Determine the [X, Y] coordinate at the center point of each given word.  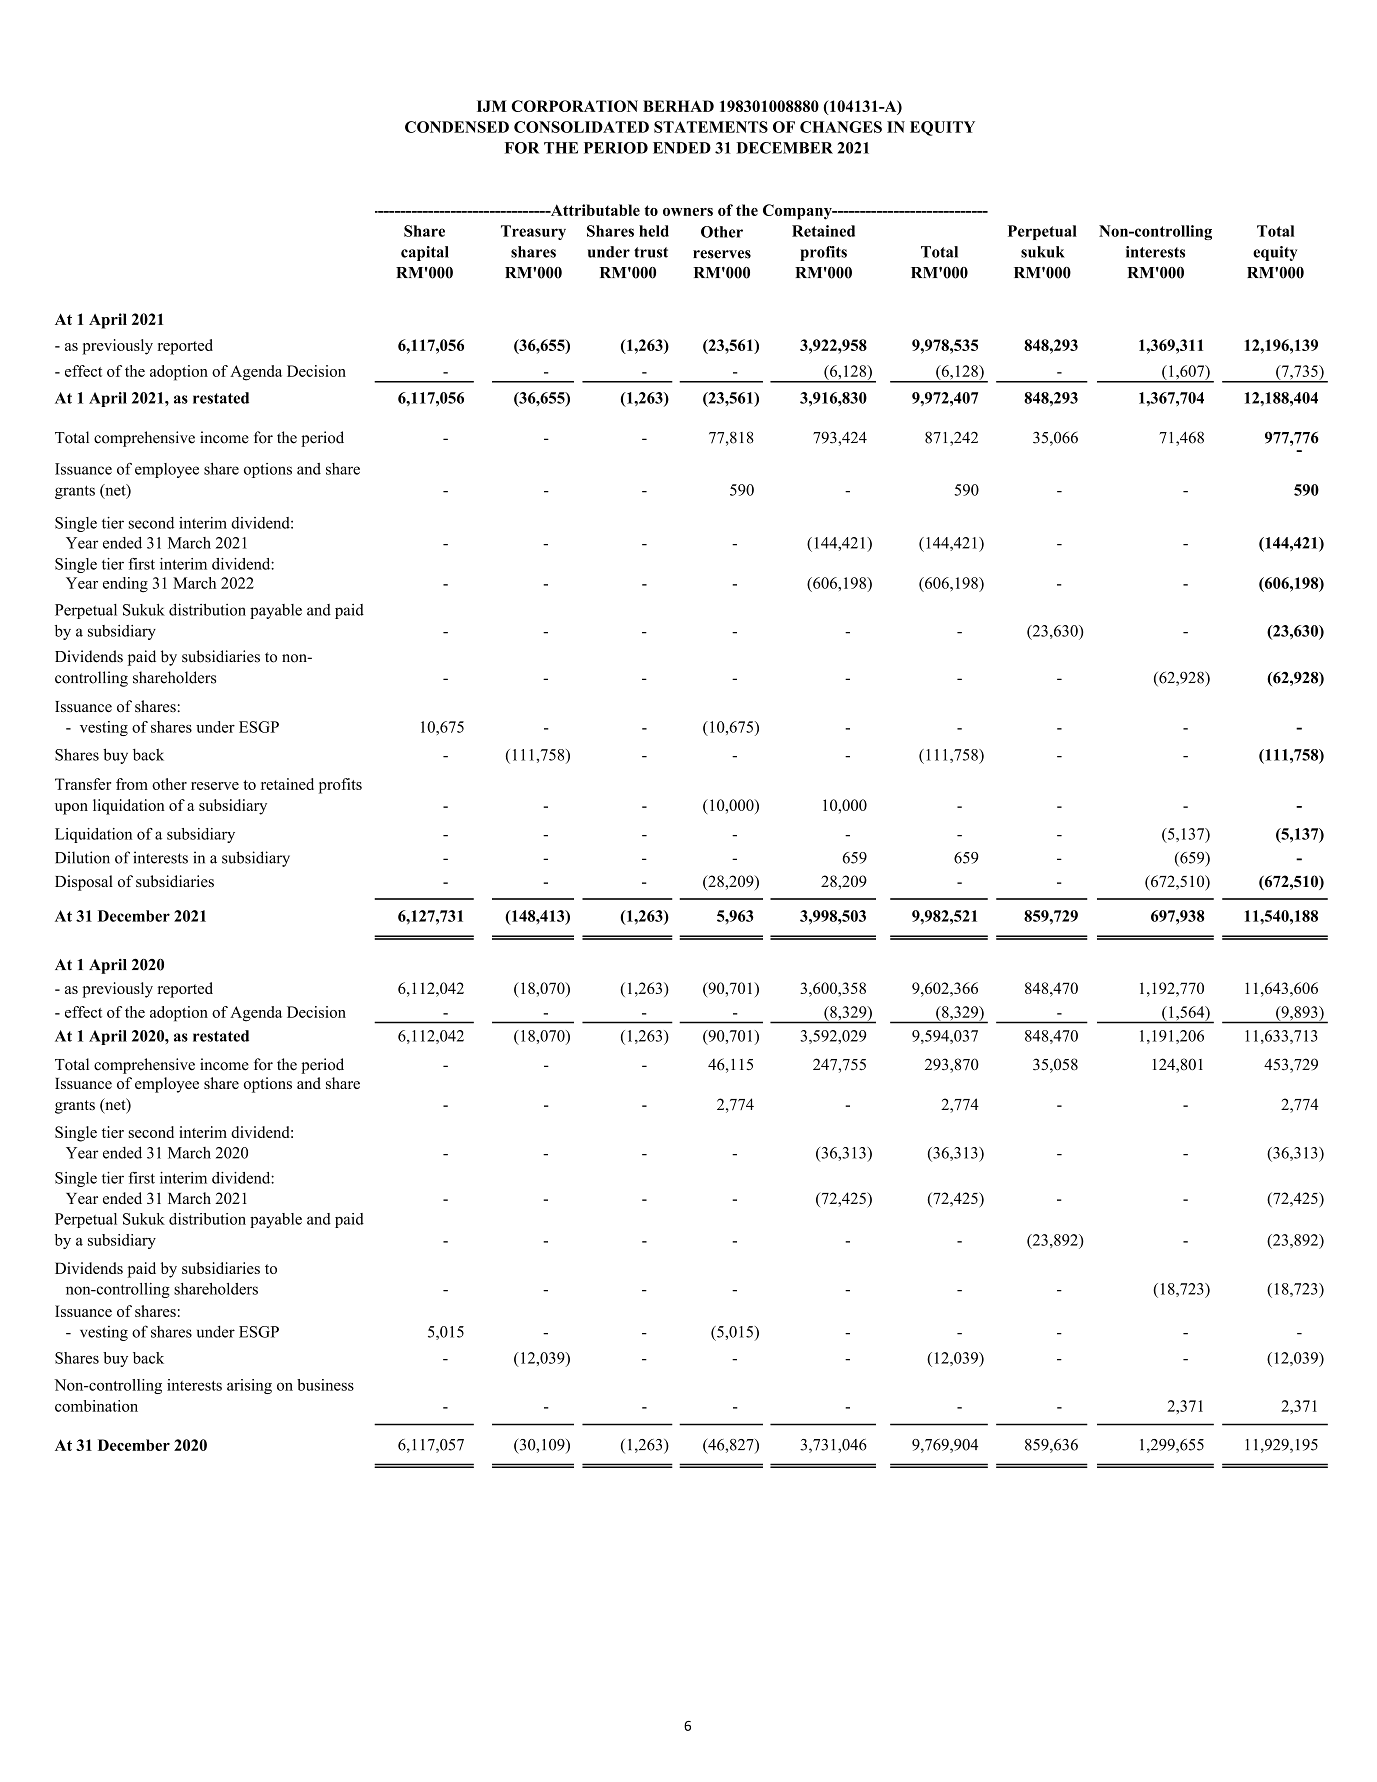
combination [96, 1406]
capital [425, 253]
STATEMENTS [711, 127]
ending [125, 585]
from [132, 784]
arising [249, 1386]
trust [651, 252]
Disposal [84, 883]
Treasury [533, 232]
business [325, 1385]
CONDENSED [457, 127]
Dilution [82, 857]
